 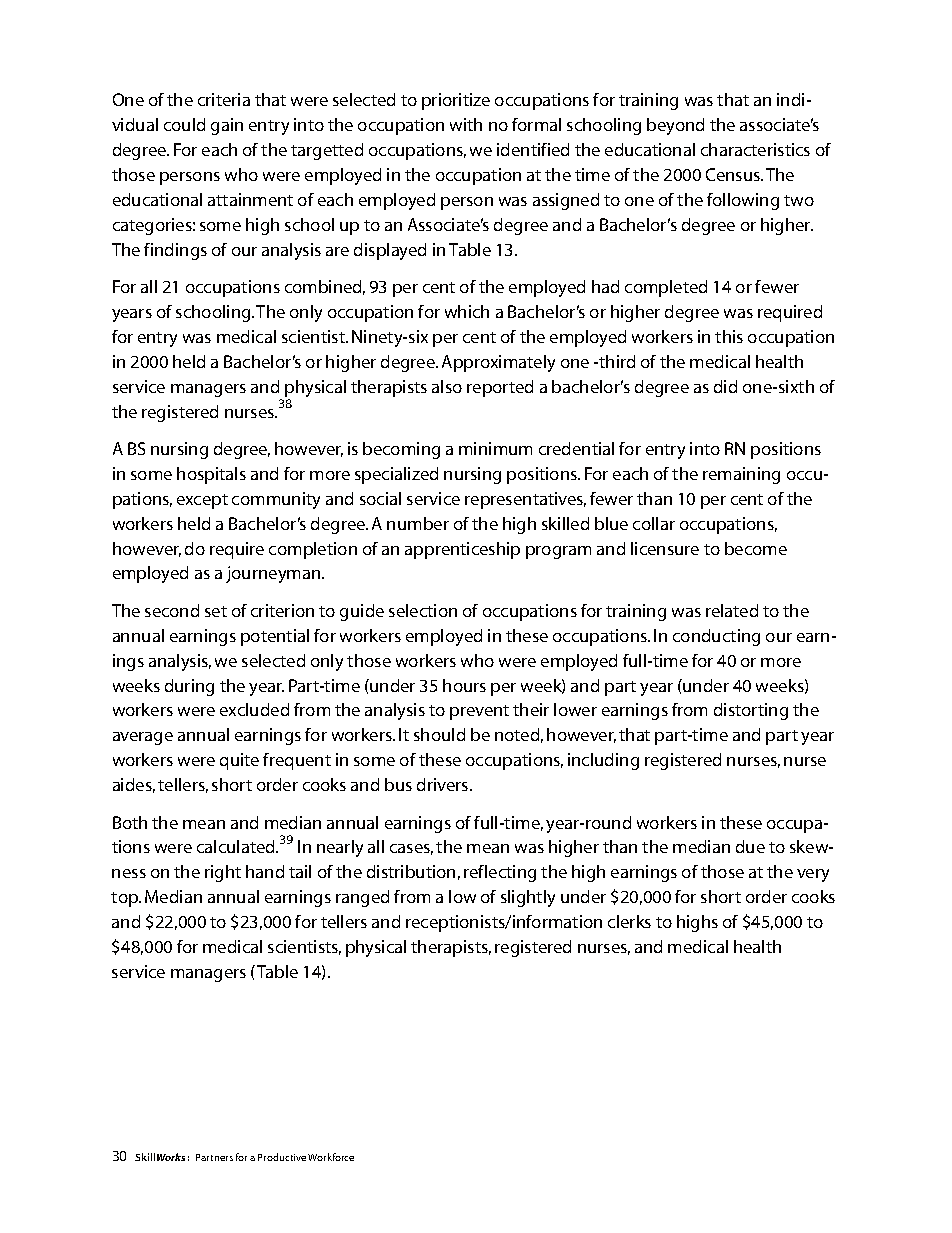 I want to click on gain, so click(x=227, y=126).
